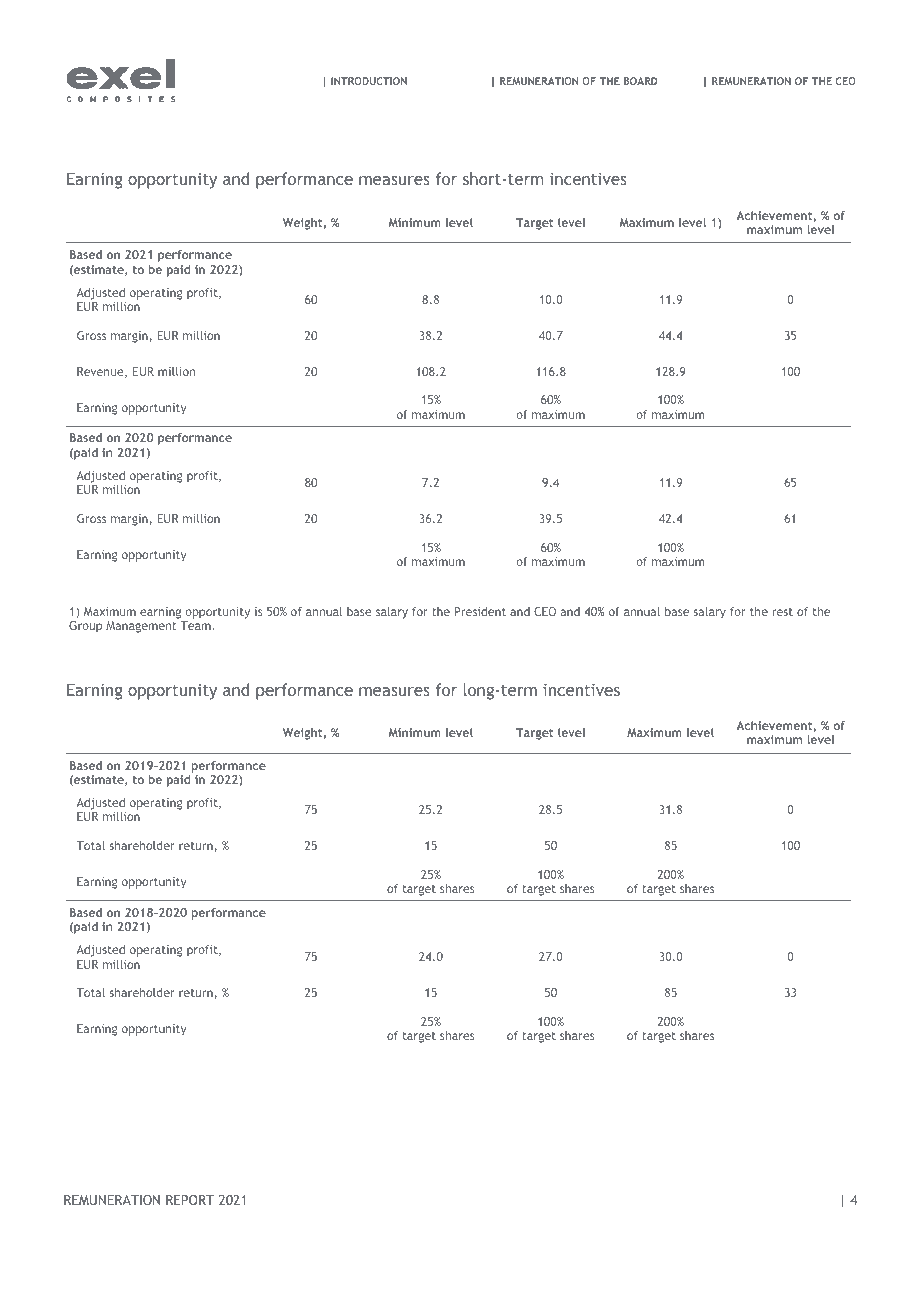 This screenshot has height=1308, width=924. I want to click on BOARD, so click(640, 81).
